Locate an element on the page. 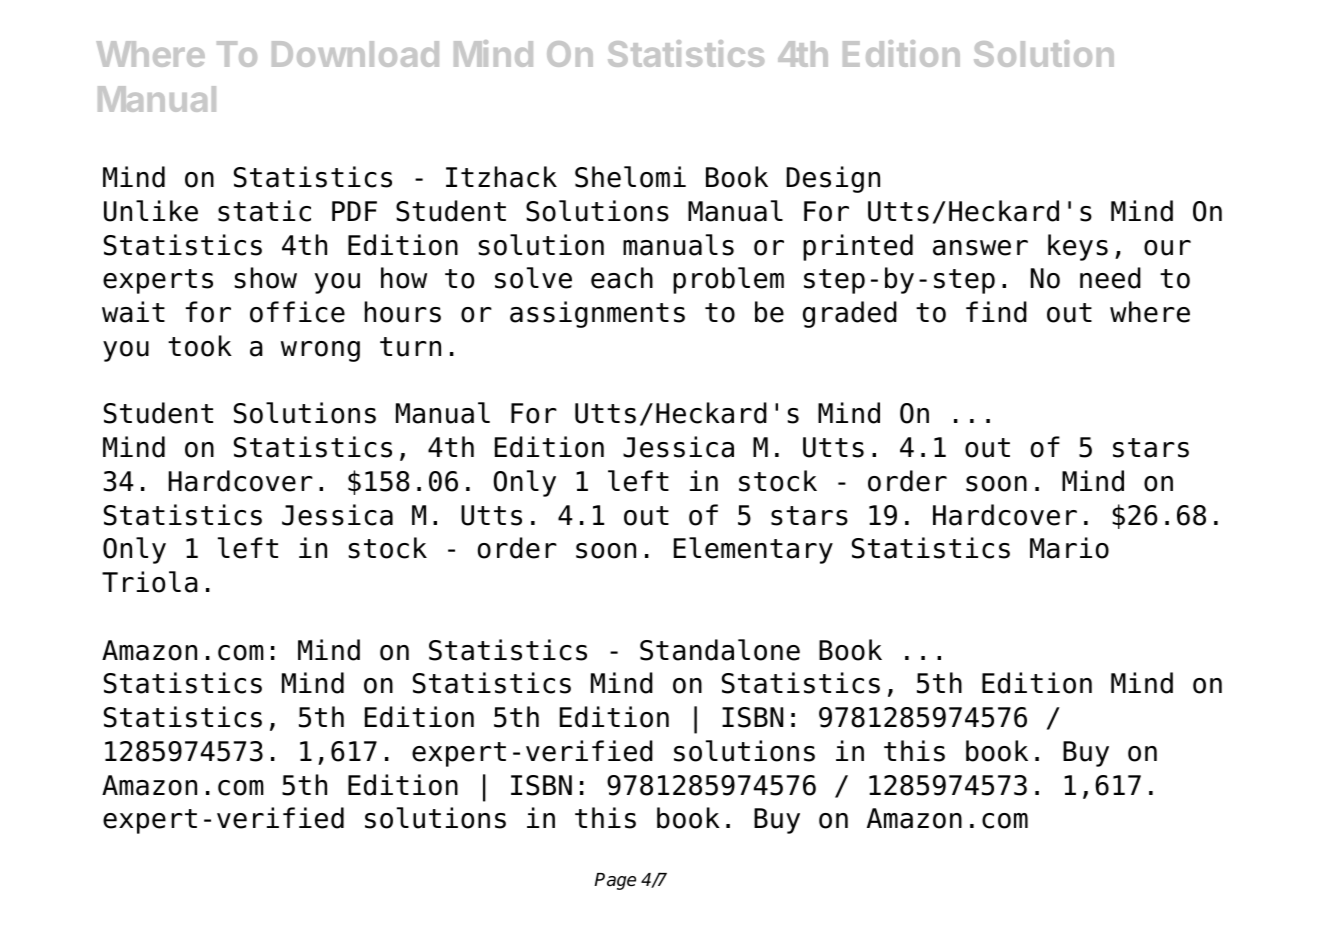 Image resolution: width=1340 pixels, height=944 pixels. wrong is located at coordinates (320, 351).
